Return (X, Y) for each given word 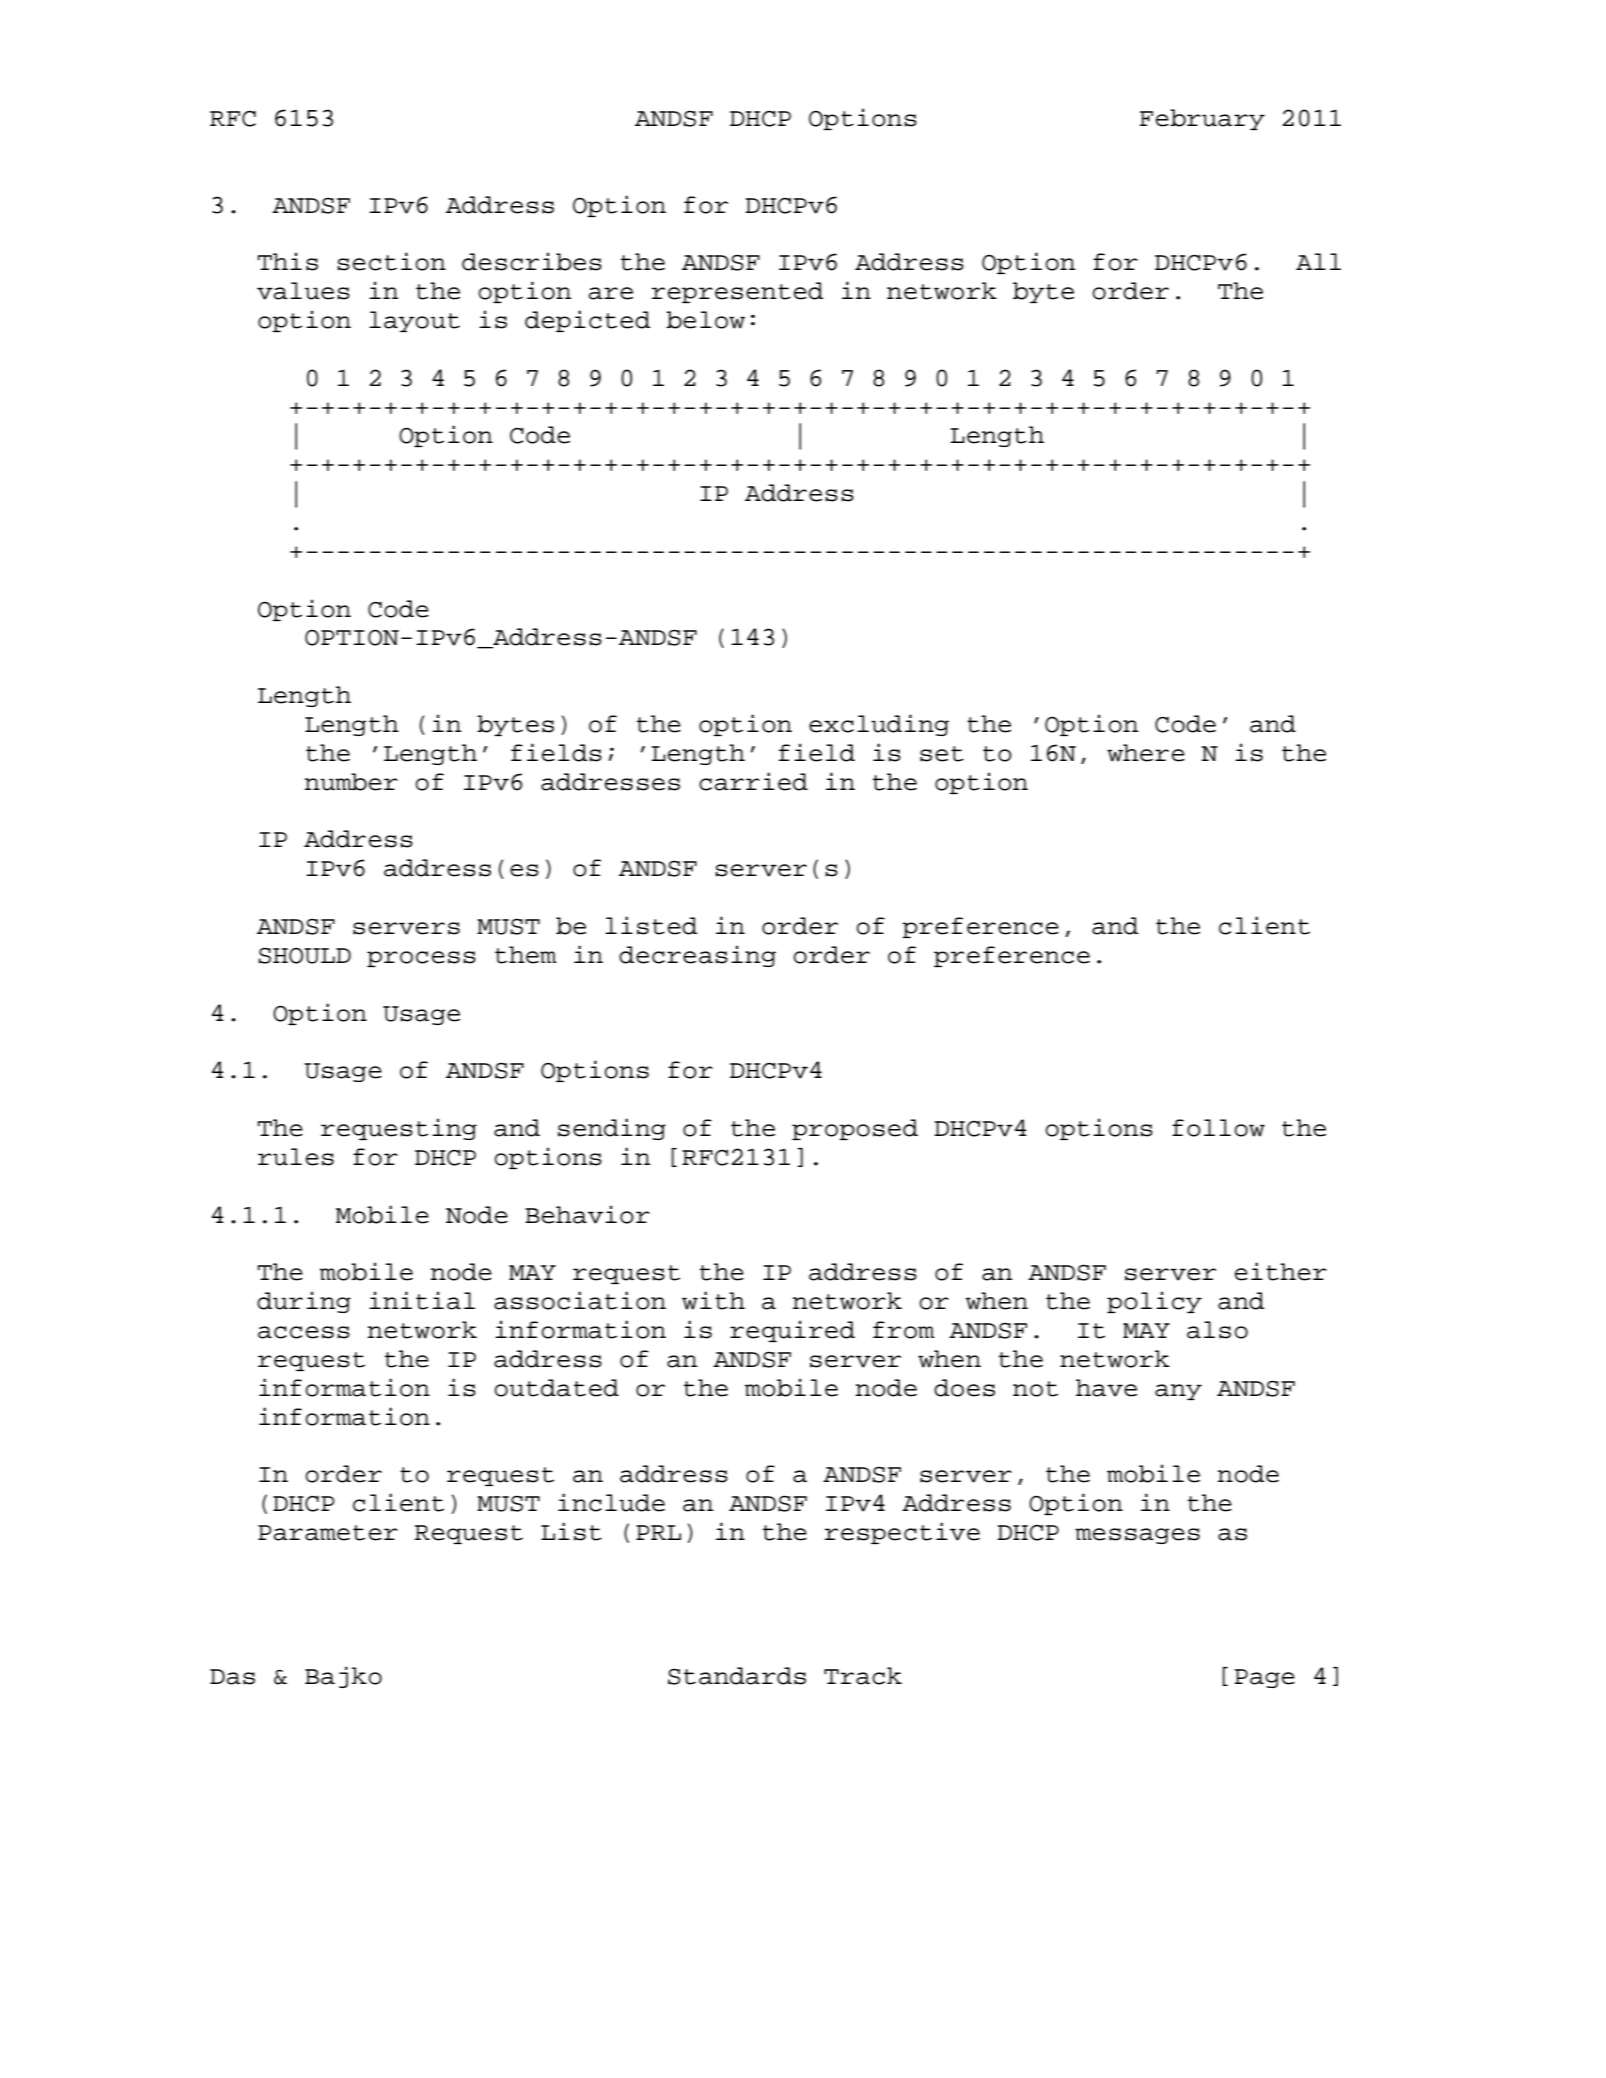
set (942, 754)
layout (414, 321)
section (391, 261)
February (1202, 119)
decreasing (697, 956)
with (713, 1300)
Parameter (328, 1533)
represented (737, 292)
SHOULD (304, 955)
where (1146, 753)
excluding (879, 725)
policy (1154, 1302)
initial (422, 1300)
